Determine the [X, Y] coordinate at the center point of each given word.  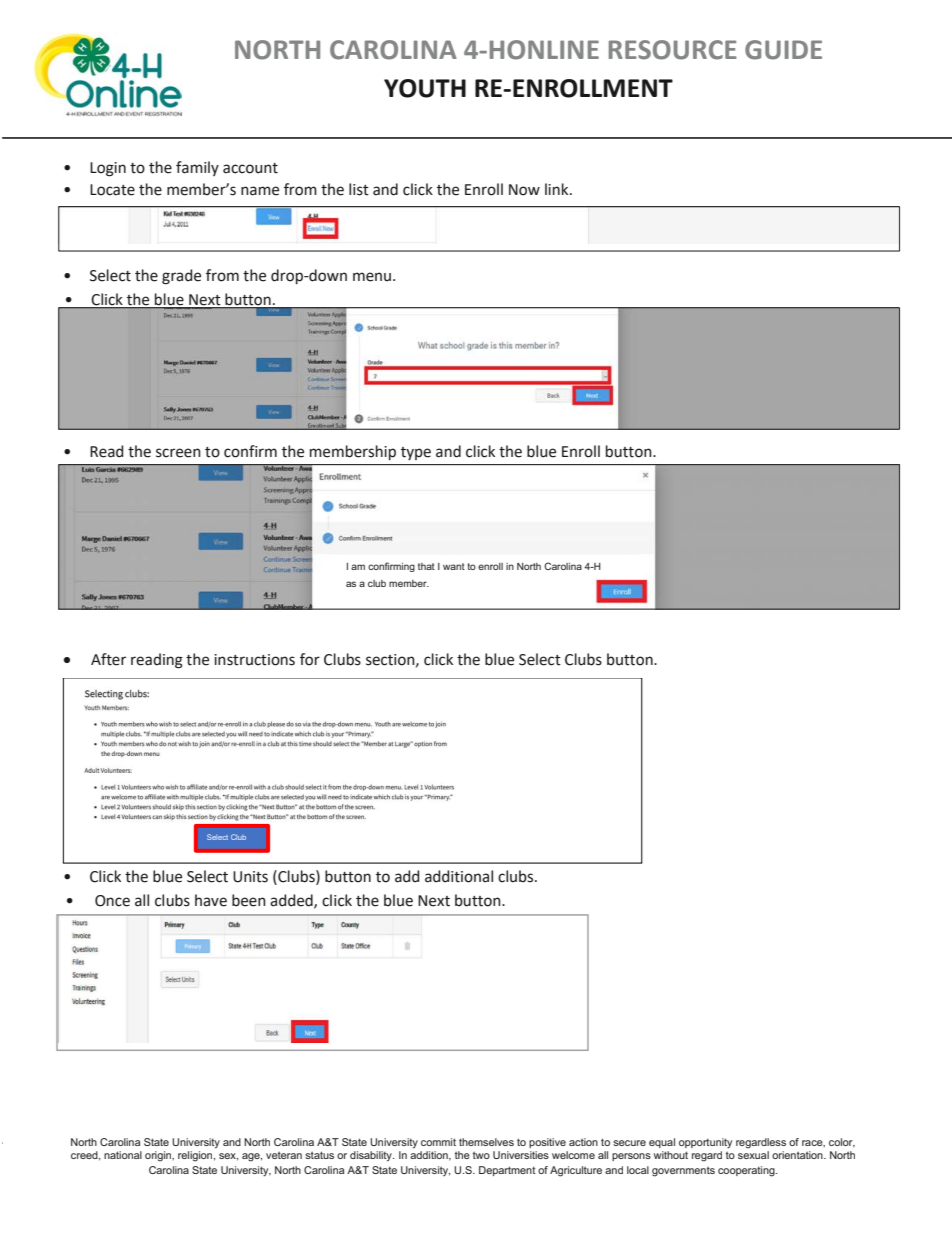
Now [524, 190]
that [426, 566]
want [454, 566]
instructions [254, 660]
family [197, 168]
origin [159, 1156]
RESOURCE [673, 50]
